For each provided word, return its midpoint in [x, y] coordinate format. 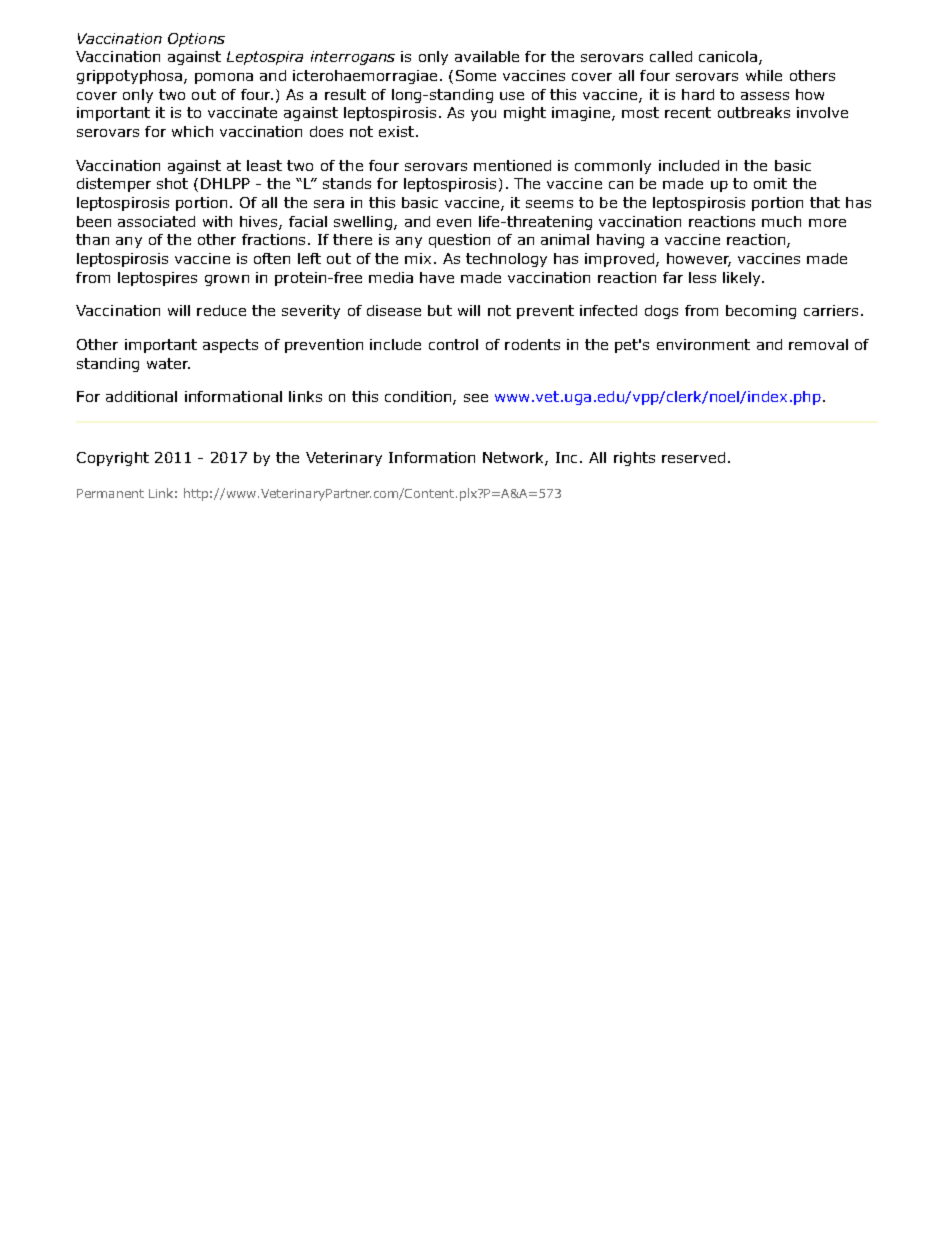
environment [703, 344]
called [671, 56]
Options [196, 40]
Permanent [110, 493]
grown [227, 280]
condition [418, 396]
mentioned [512, 165]
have [437, 277]
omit [770, 183]
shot [172, 183]
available [487, 56]
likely [743, 279]
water [168, 363]
